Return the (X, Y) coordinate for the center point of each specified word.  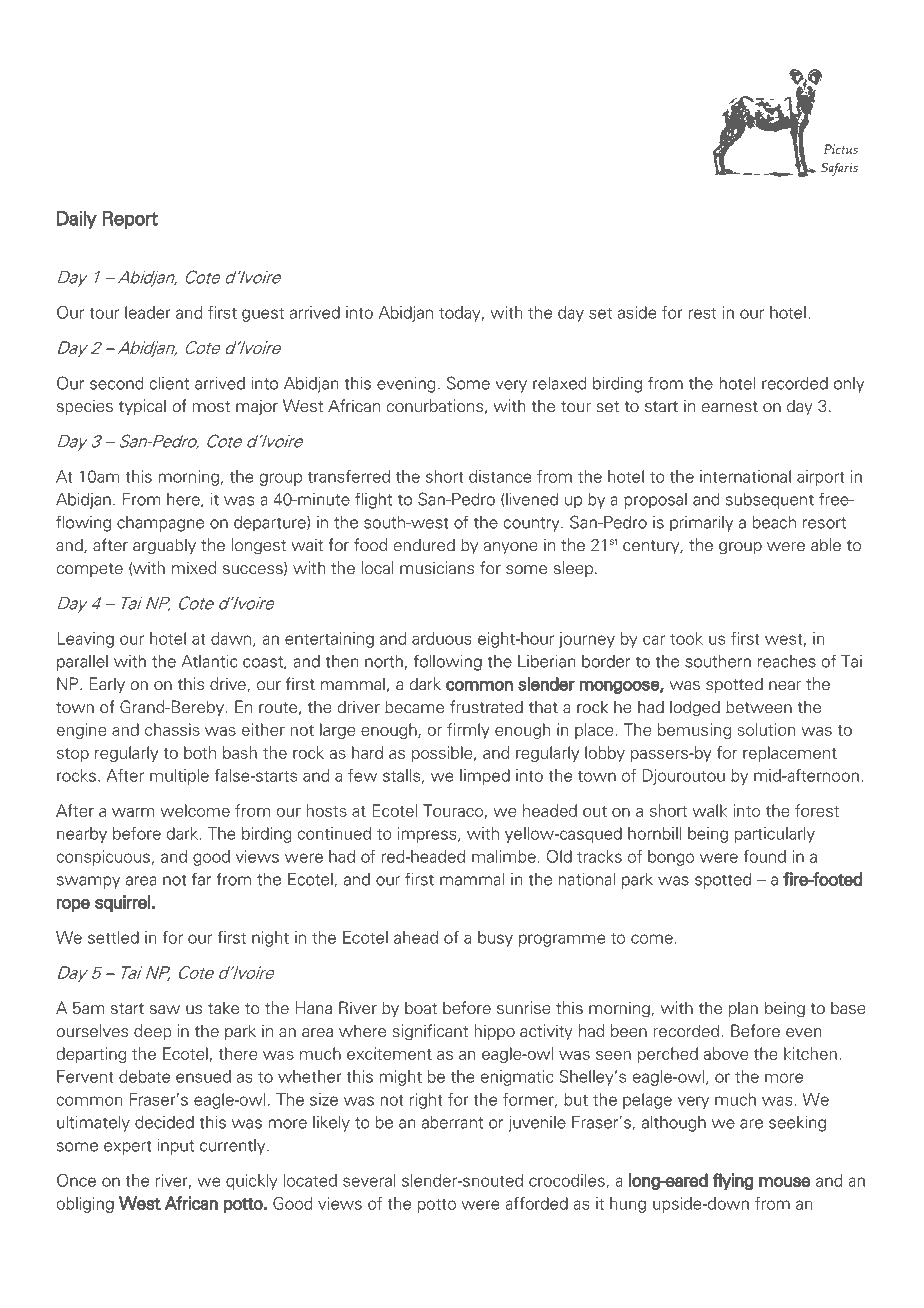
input (176, 1147)
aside (637, 312)
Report (130, 220)
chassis (172, 729)
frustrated (486, 707)
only (849, 385)
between (759, 707)
